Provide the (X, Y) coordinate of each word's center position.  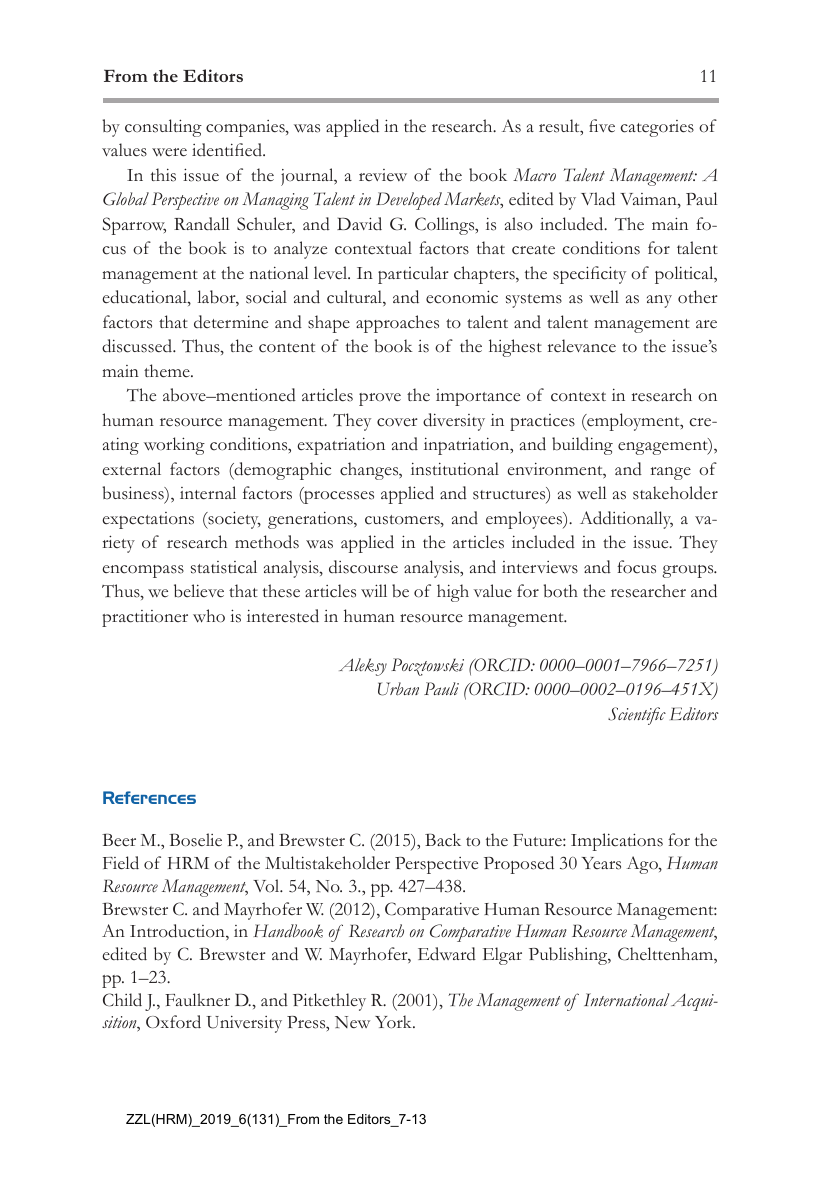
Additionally (626, 520)
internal (208, 492)
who (209, 616)
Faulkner (197, 999)
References (149, 797)
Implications (617, 842)
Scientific (637, 716)
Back (443, 840)
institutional (455, 469)
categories (657, 128)
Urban (398, 689)
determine (231, 322)
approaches (397, 324)
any (659, 301)
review (383, 175)
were (169, 152)
